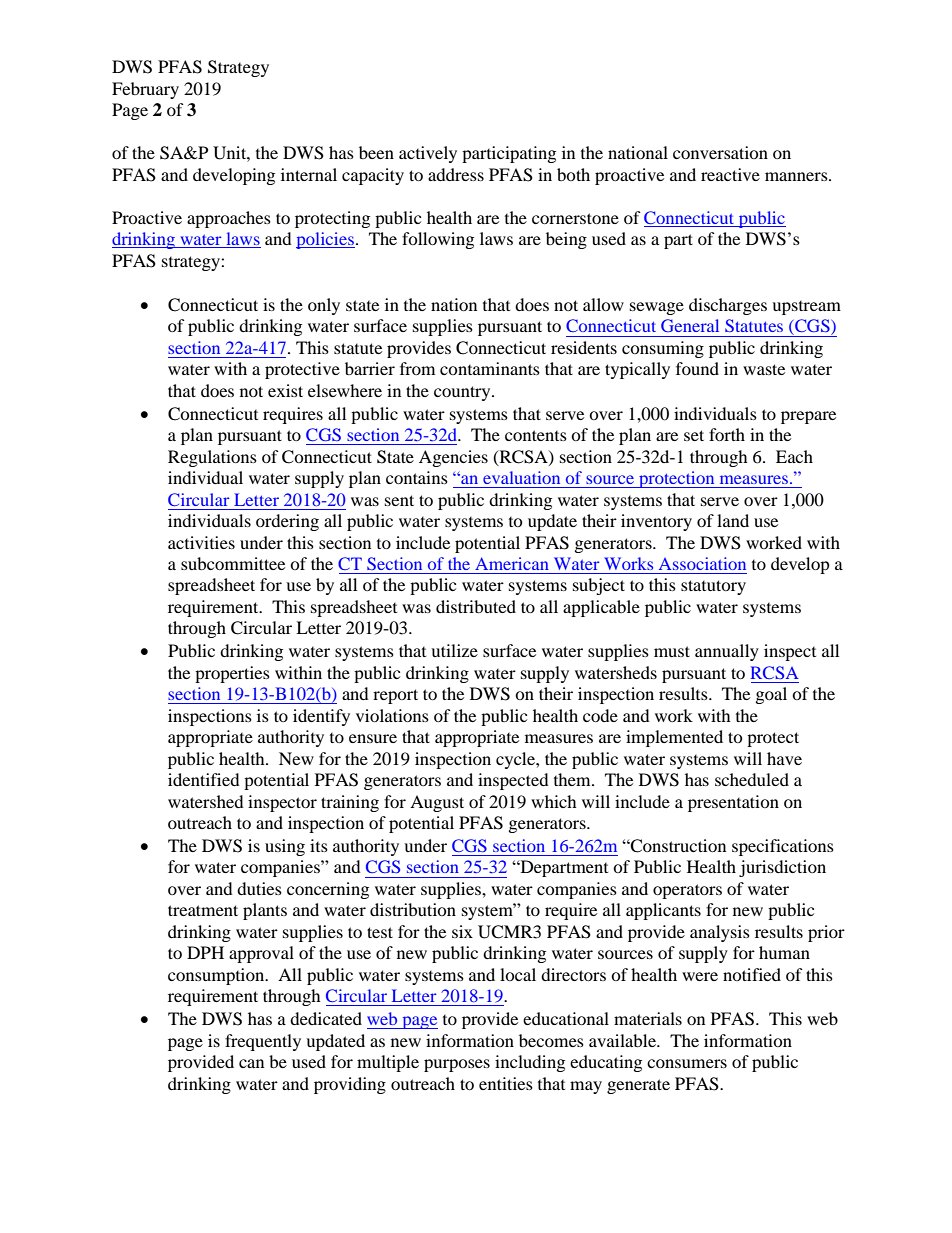  I want to click on forth, so click(727, 434).
